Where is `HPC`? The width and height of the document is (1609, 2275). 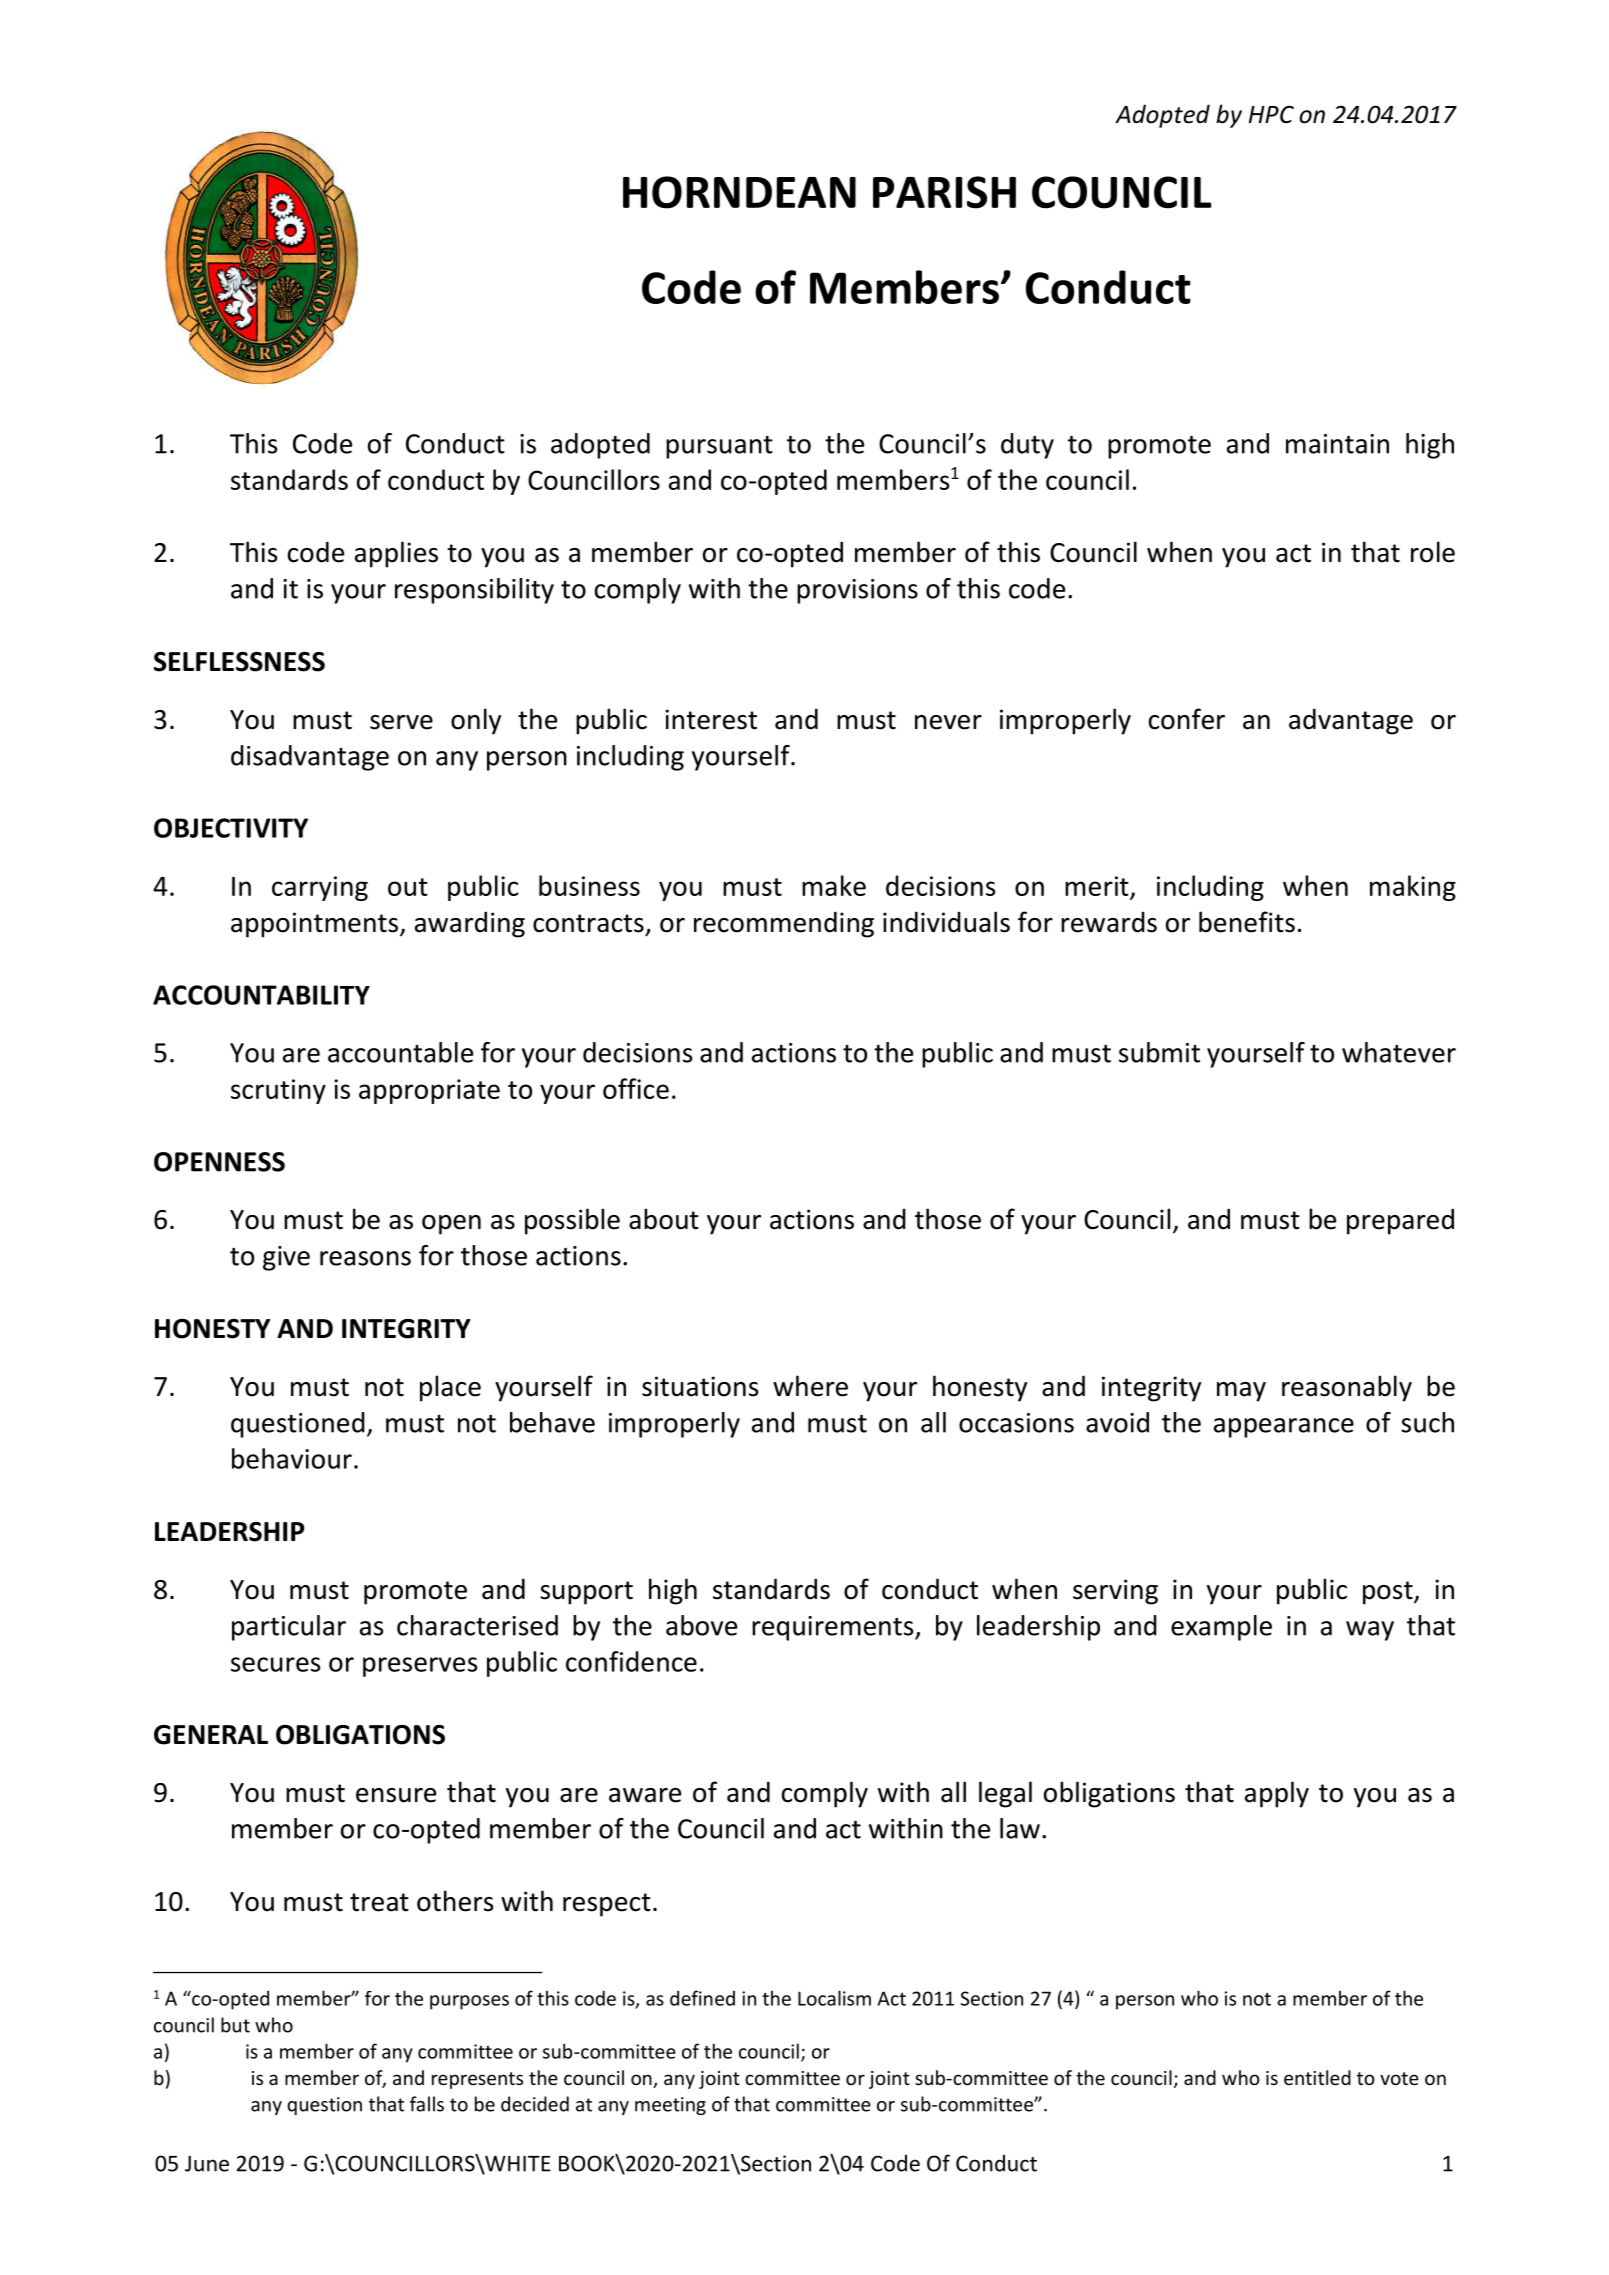 HPC is located at coordinates (1271, 114).
